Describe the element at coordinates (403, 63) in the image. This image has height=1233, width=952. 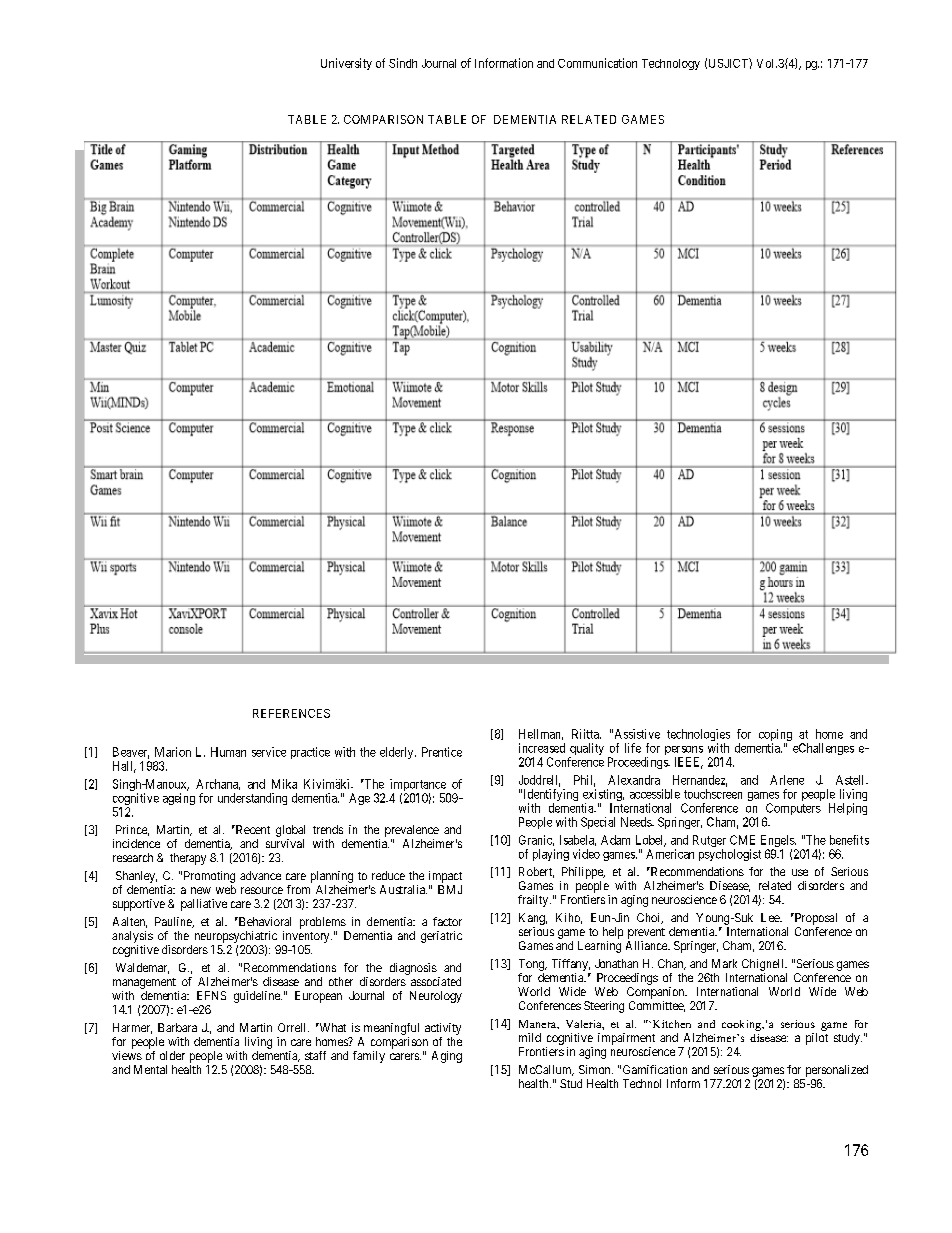
I see `Sindh` at that location.
